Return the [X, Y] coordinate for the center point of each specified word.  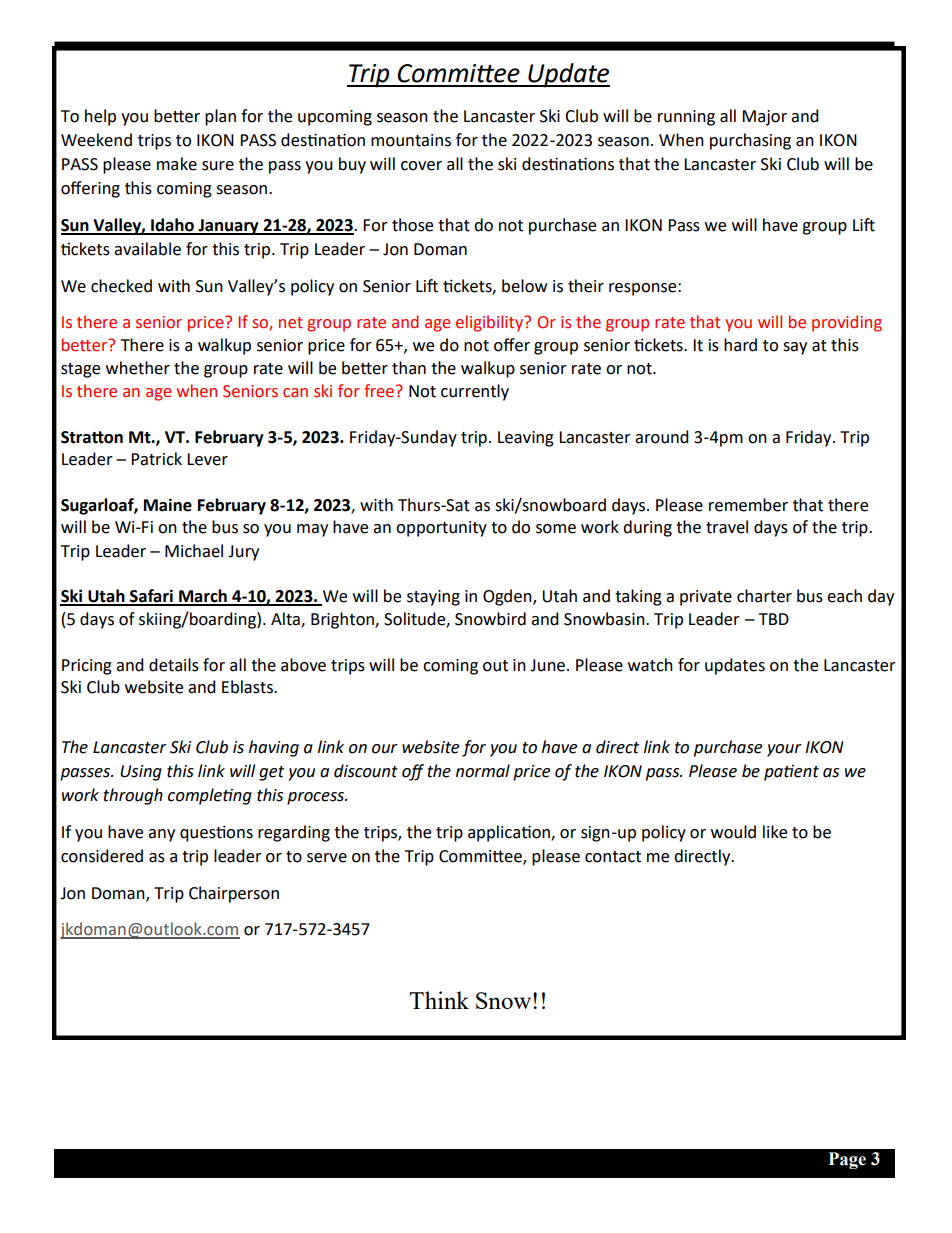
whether [138, 368]
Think [439, 1000]
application [510, 833]
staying [433, 598]
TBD [774, 619]
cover [421, 166]
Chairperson [234, 894]
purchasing [750, 141]
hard [740, 345]
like [775, 832]
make [177, 164]
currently [475, 392]
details [174, 665]
